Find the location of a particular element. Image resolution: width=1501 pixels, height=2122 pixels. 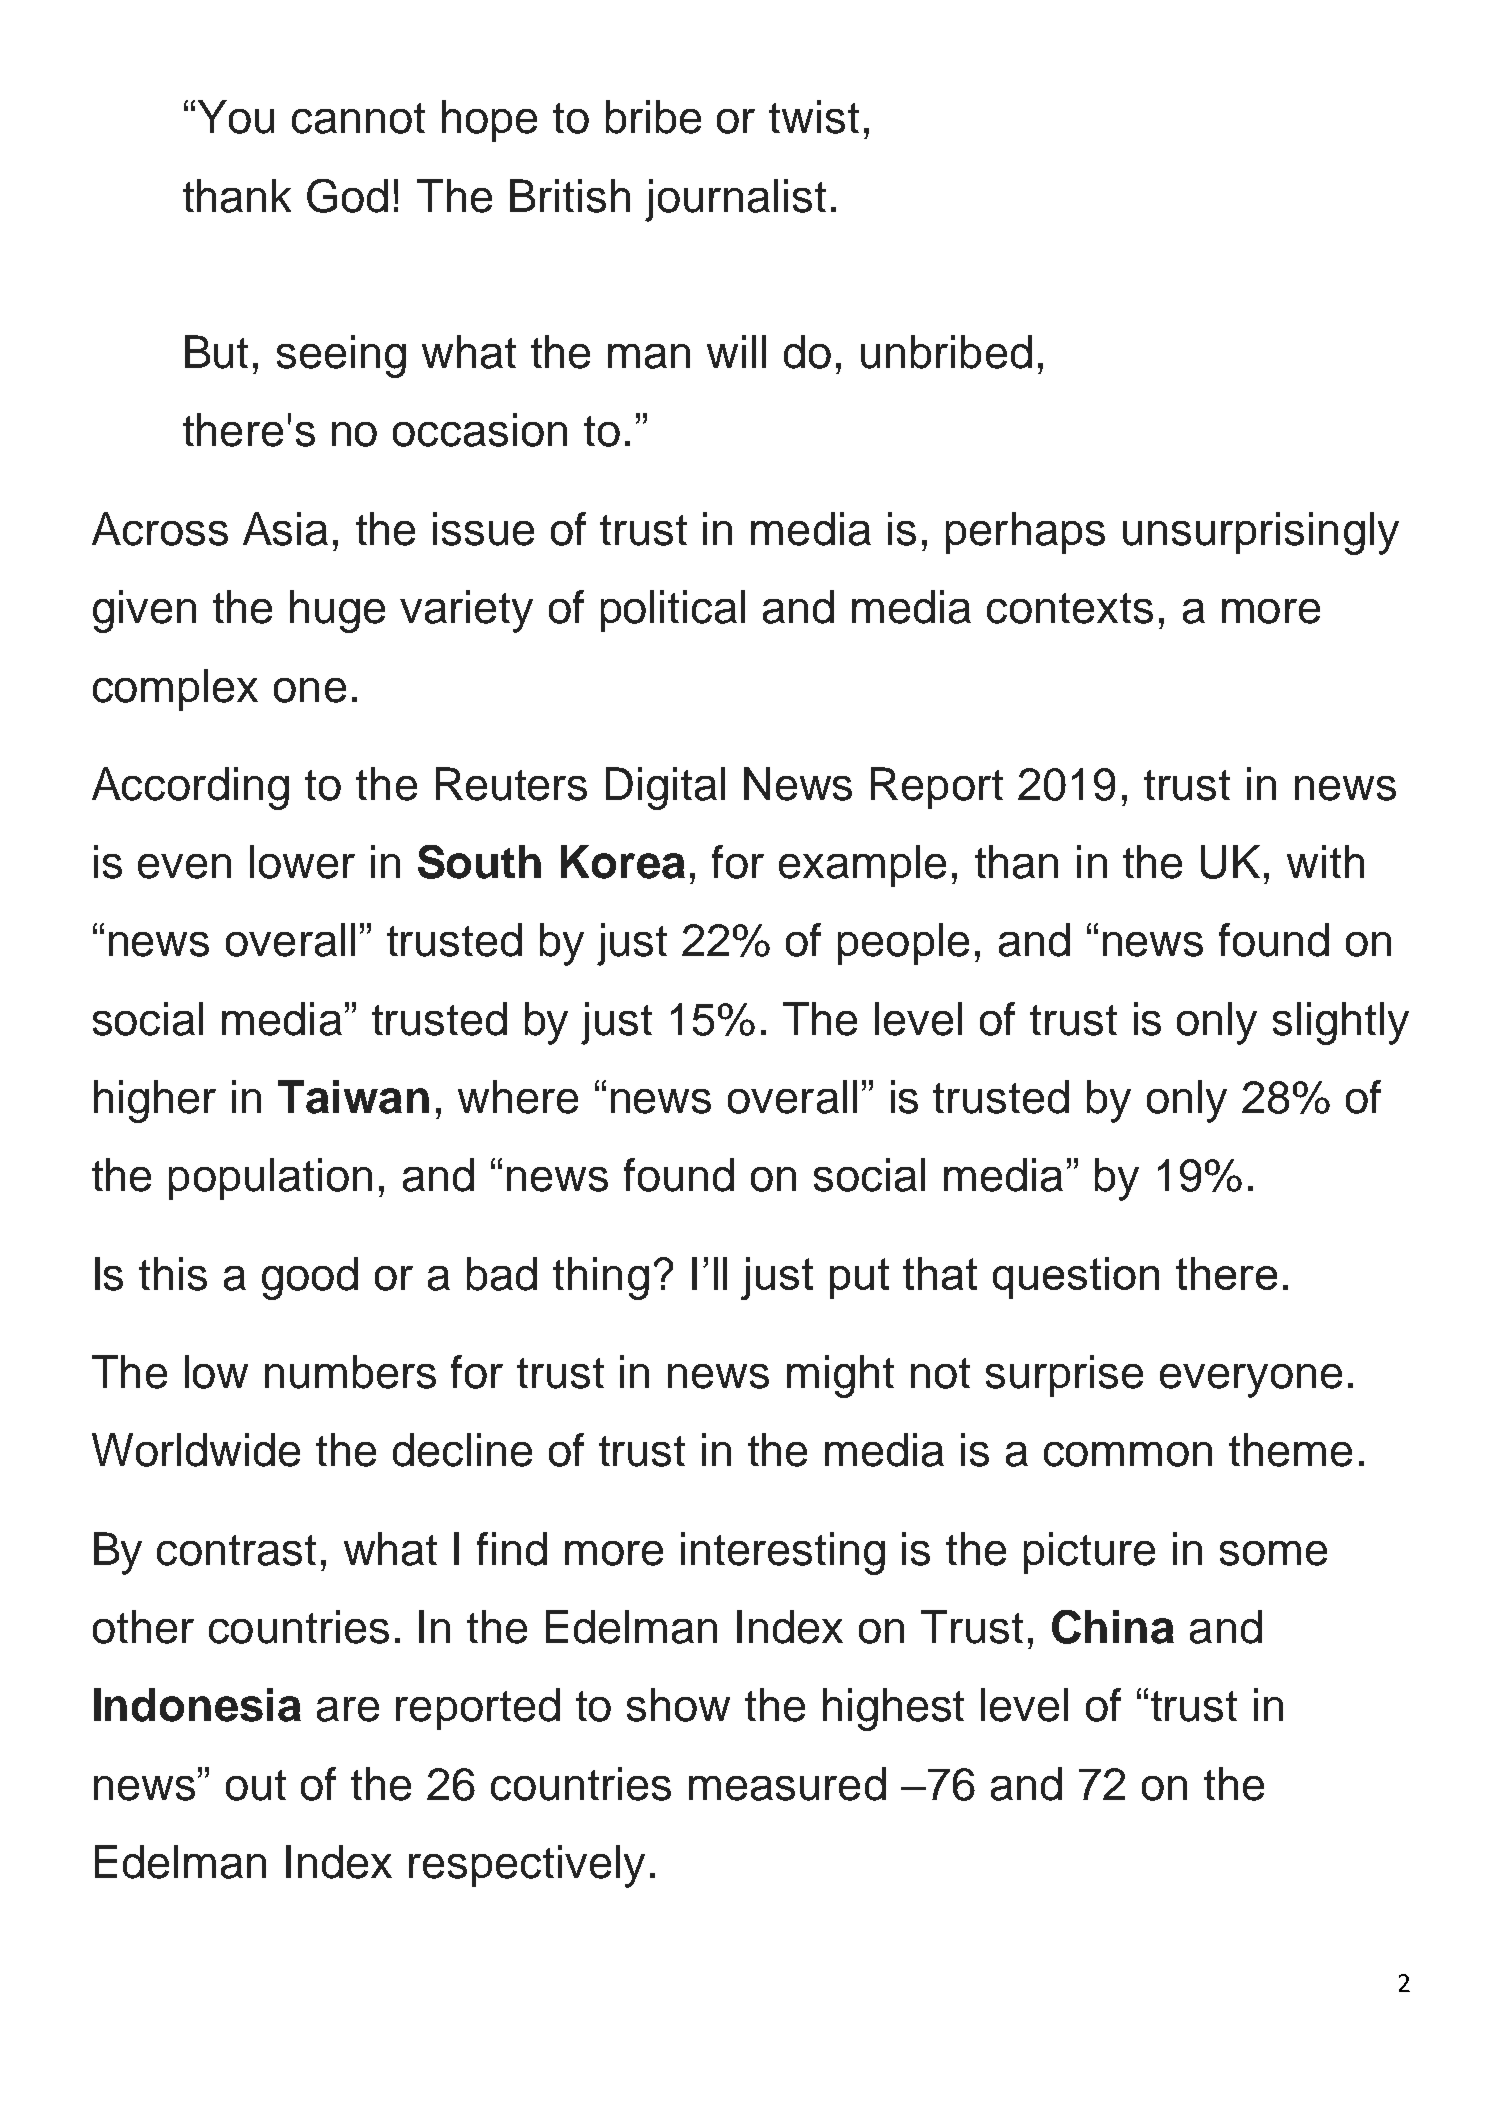

people is located at coordinates (903, 944).
